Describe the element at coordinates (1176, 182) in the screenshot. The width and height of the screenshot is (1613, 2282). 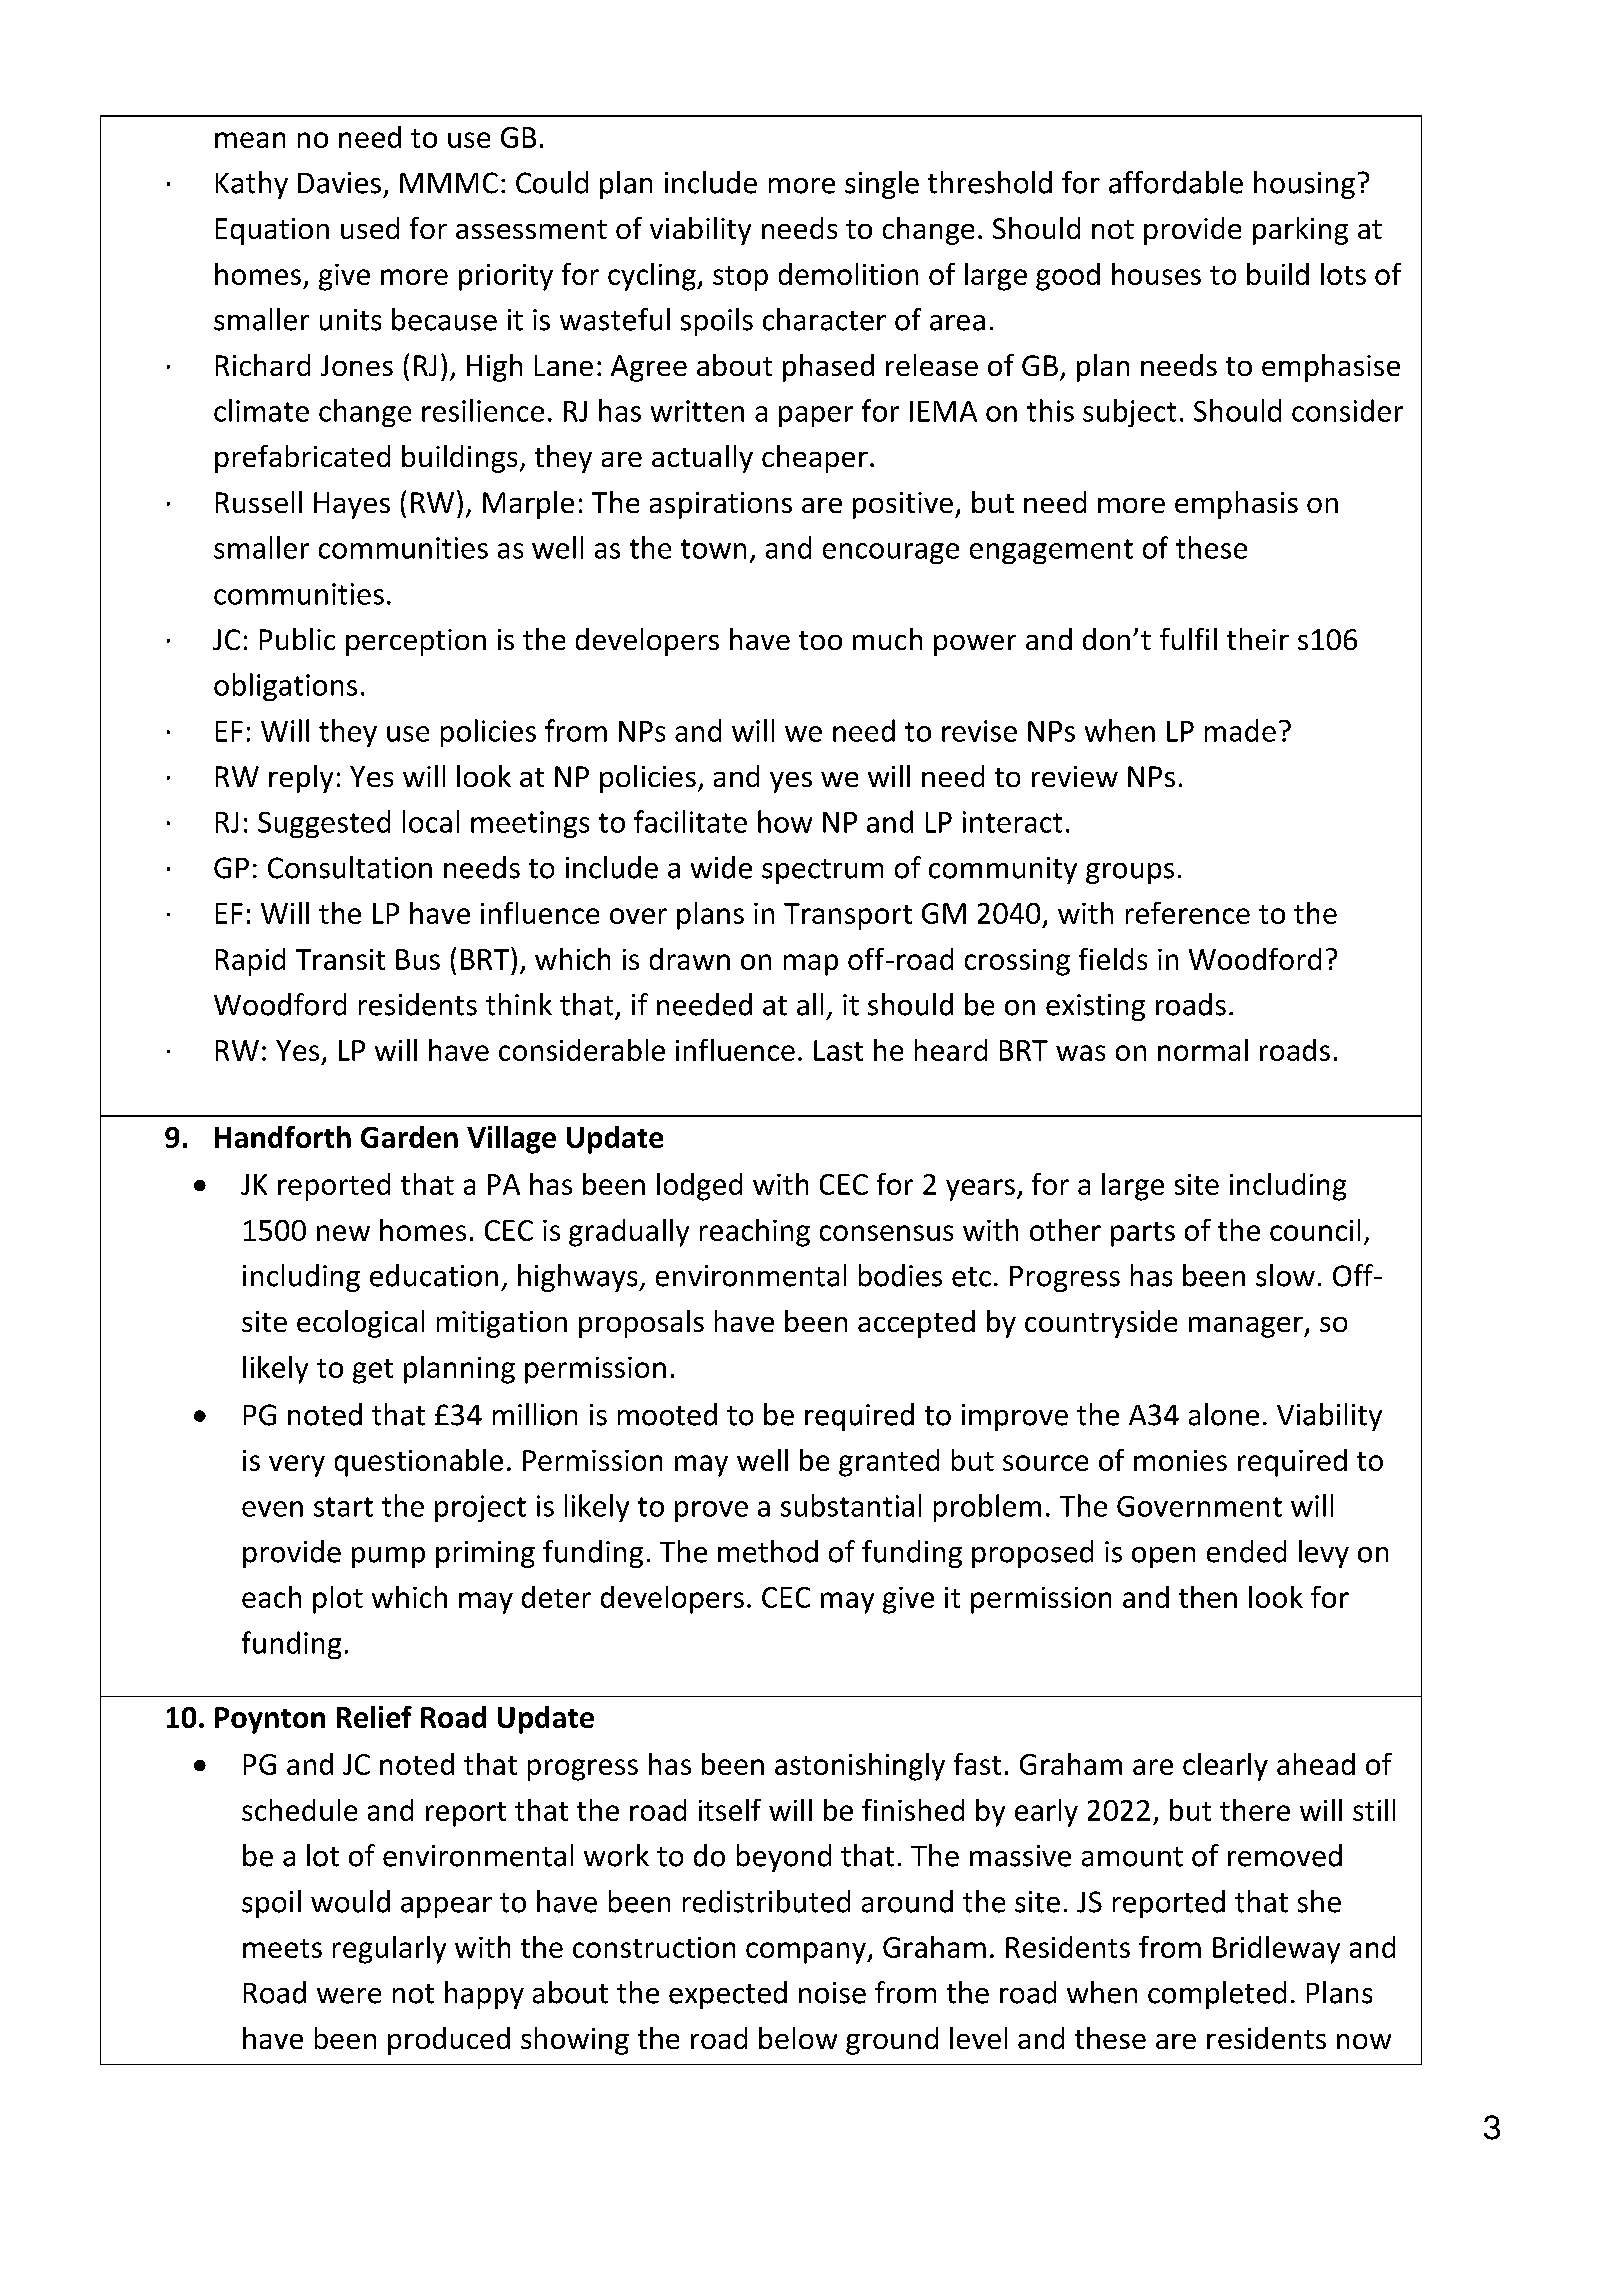
I see `affordable` at that location.
